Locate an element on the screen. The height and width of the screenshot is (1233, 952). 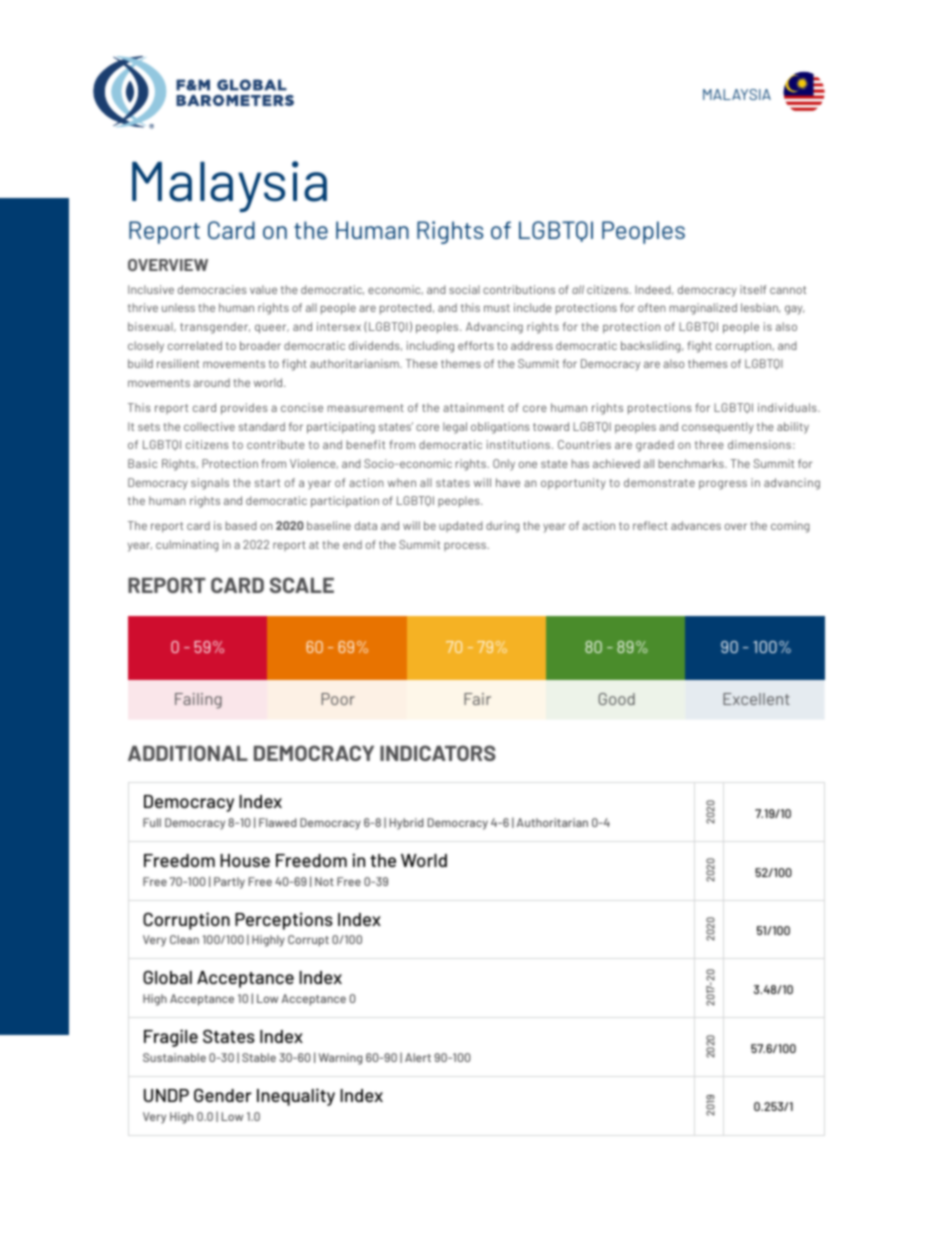
democracies is located at coordinates (212, 289).
